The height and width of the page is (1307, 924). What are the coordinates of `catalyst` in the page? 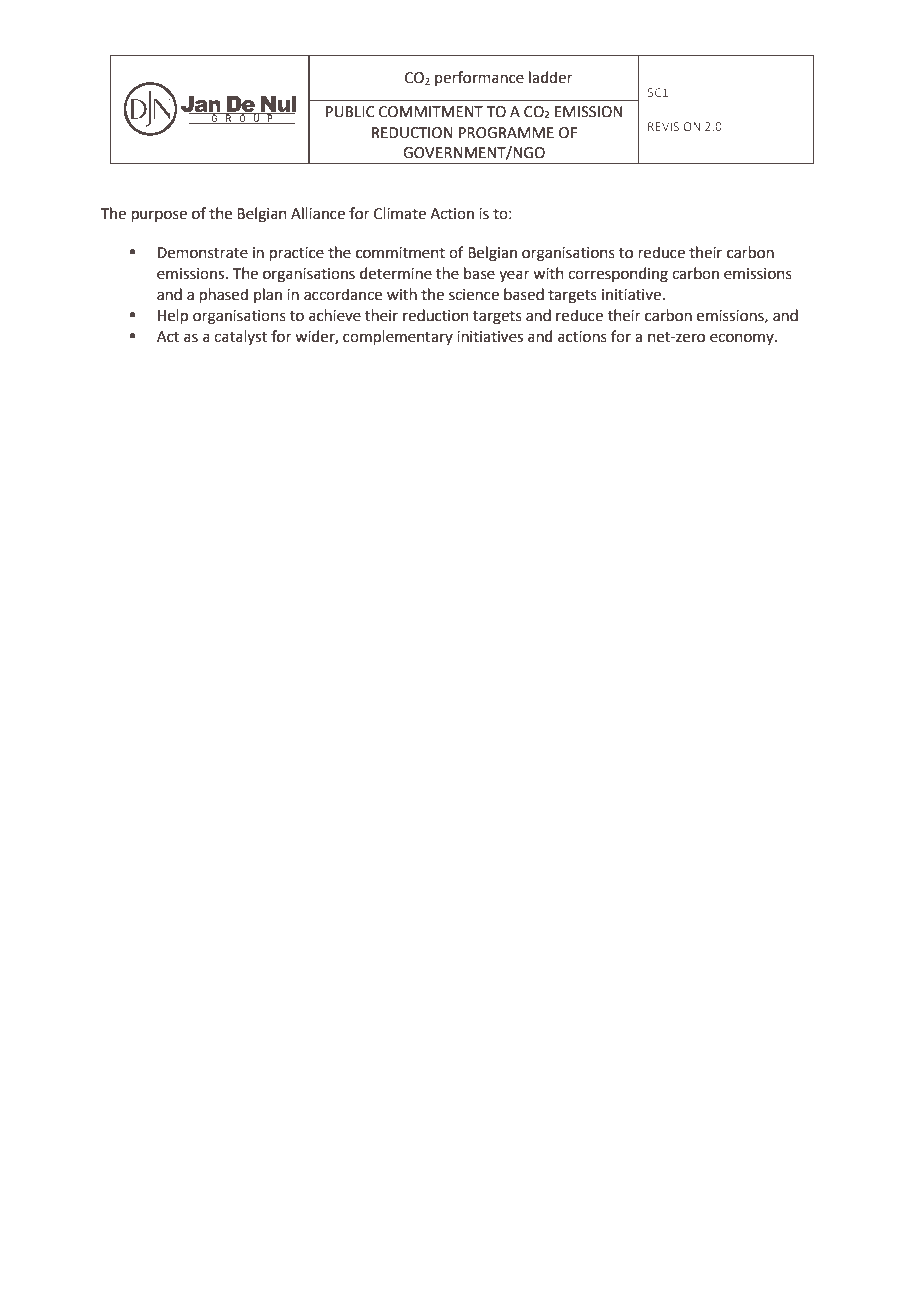 It's located at (240, 337).
